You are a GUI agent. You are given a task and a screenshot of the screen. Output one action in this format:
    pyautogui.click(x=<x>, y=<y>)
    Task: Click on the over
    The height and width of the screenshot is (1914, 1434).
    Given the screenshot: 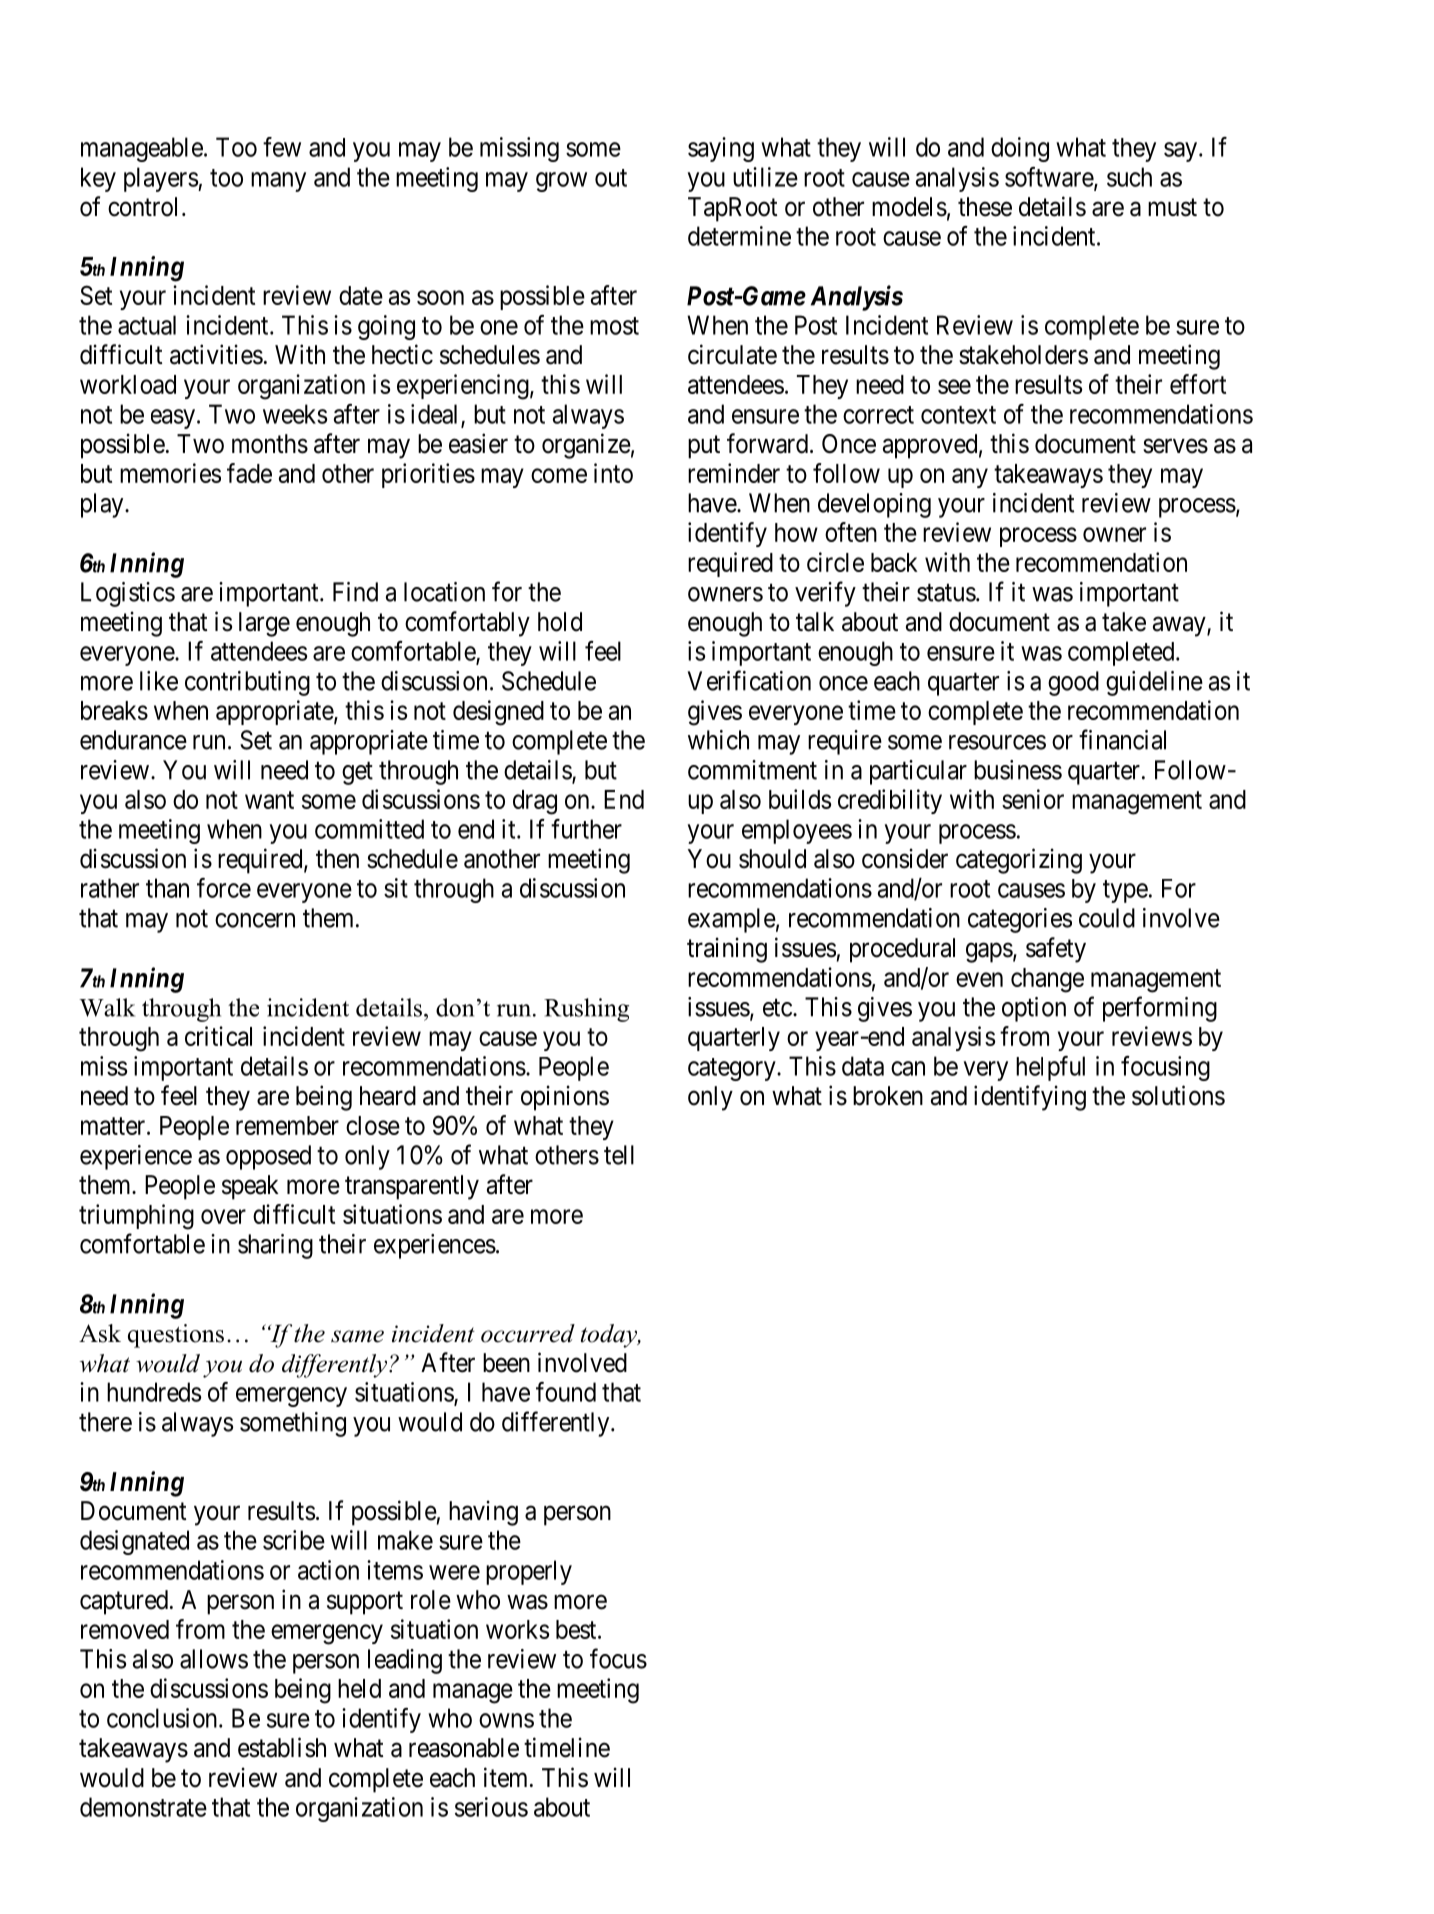 What is the action you would take?
    pyautogui.click(x=223, y=1216)
